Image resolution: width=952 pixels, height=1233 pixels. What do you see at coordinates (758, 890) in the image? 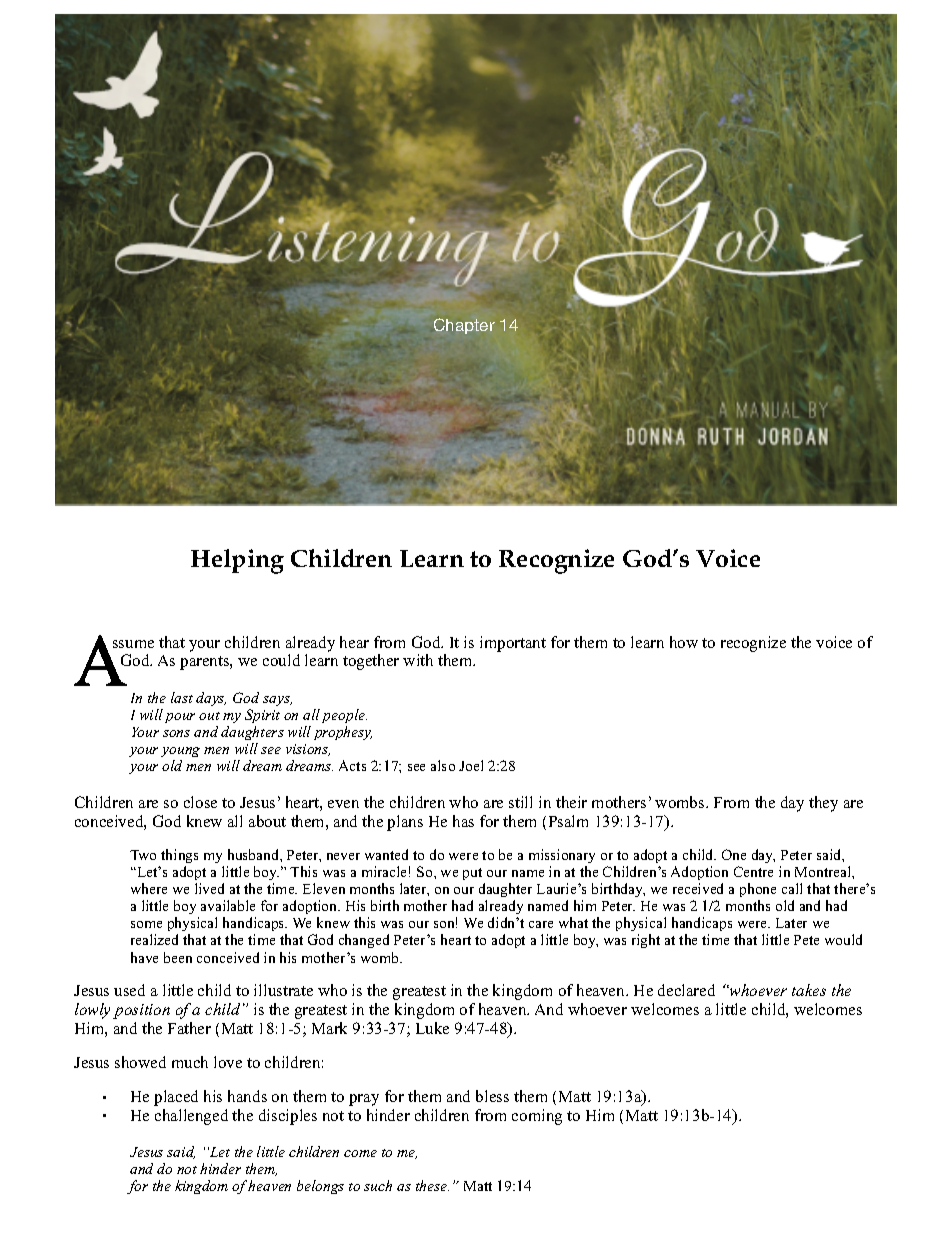
I see `phone` at bounding box center [758, 890].
